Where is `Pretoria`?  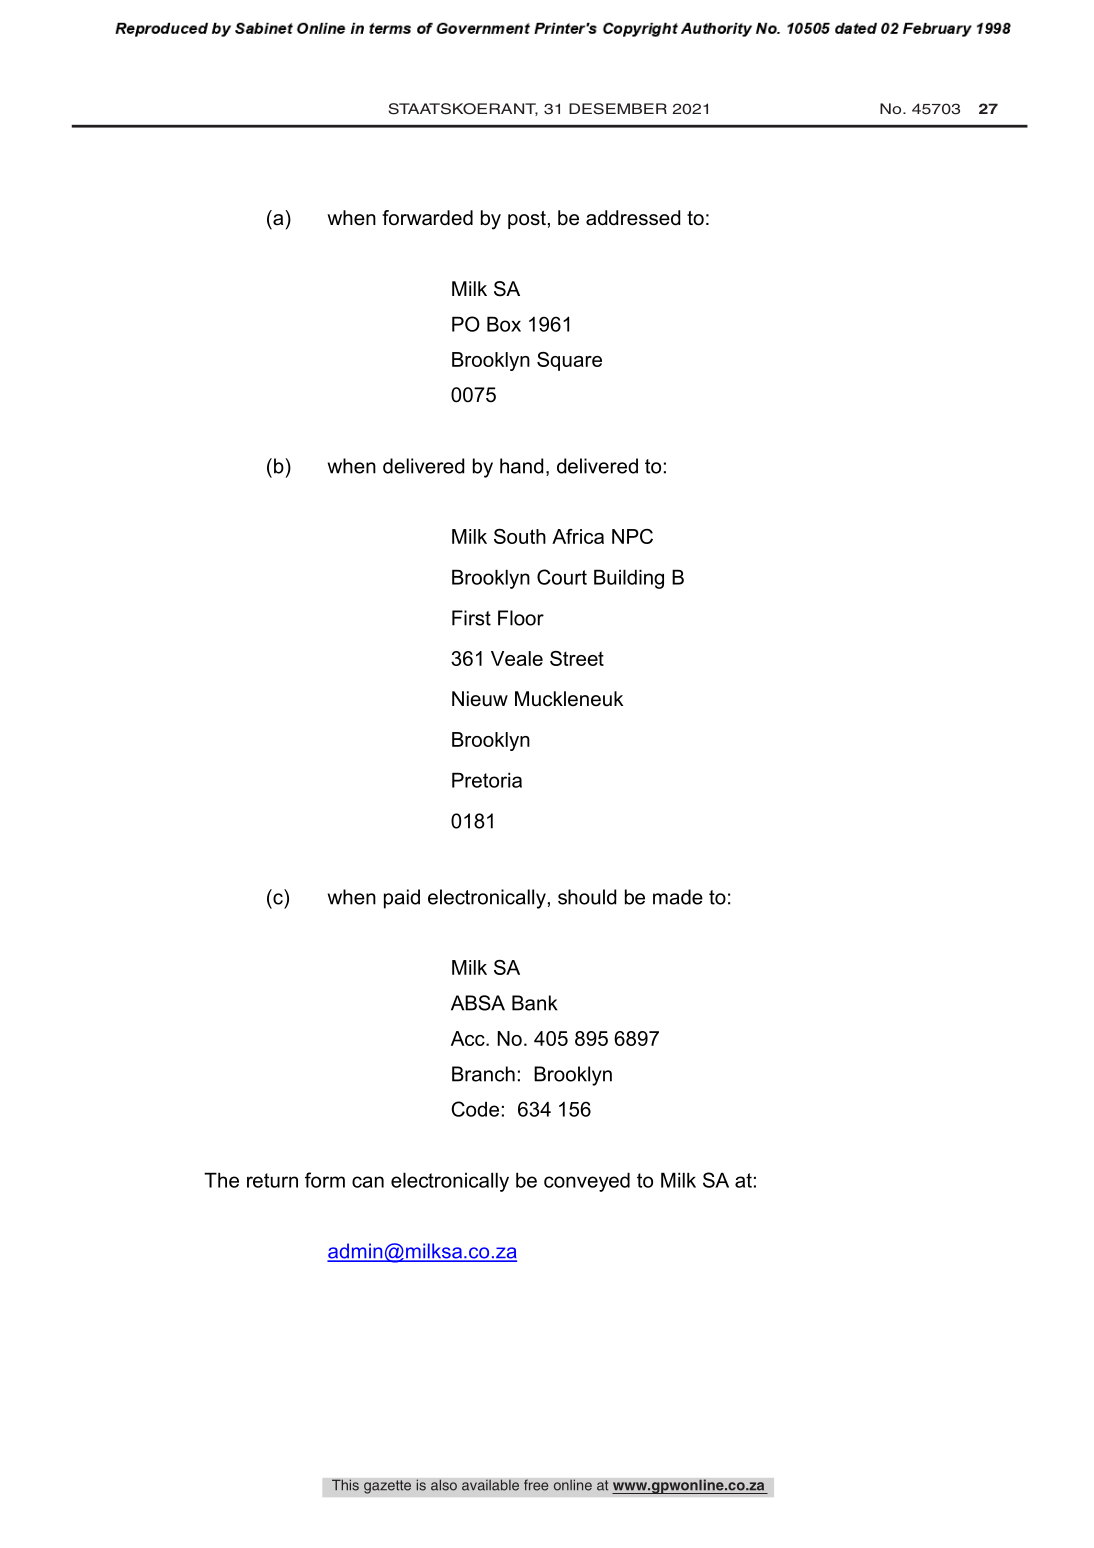 Pretoria is located at coordinates (487, 780).
